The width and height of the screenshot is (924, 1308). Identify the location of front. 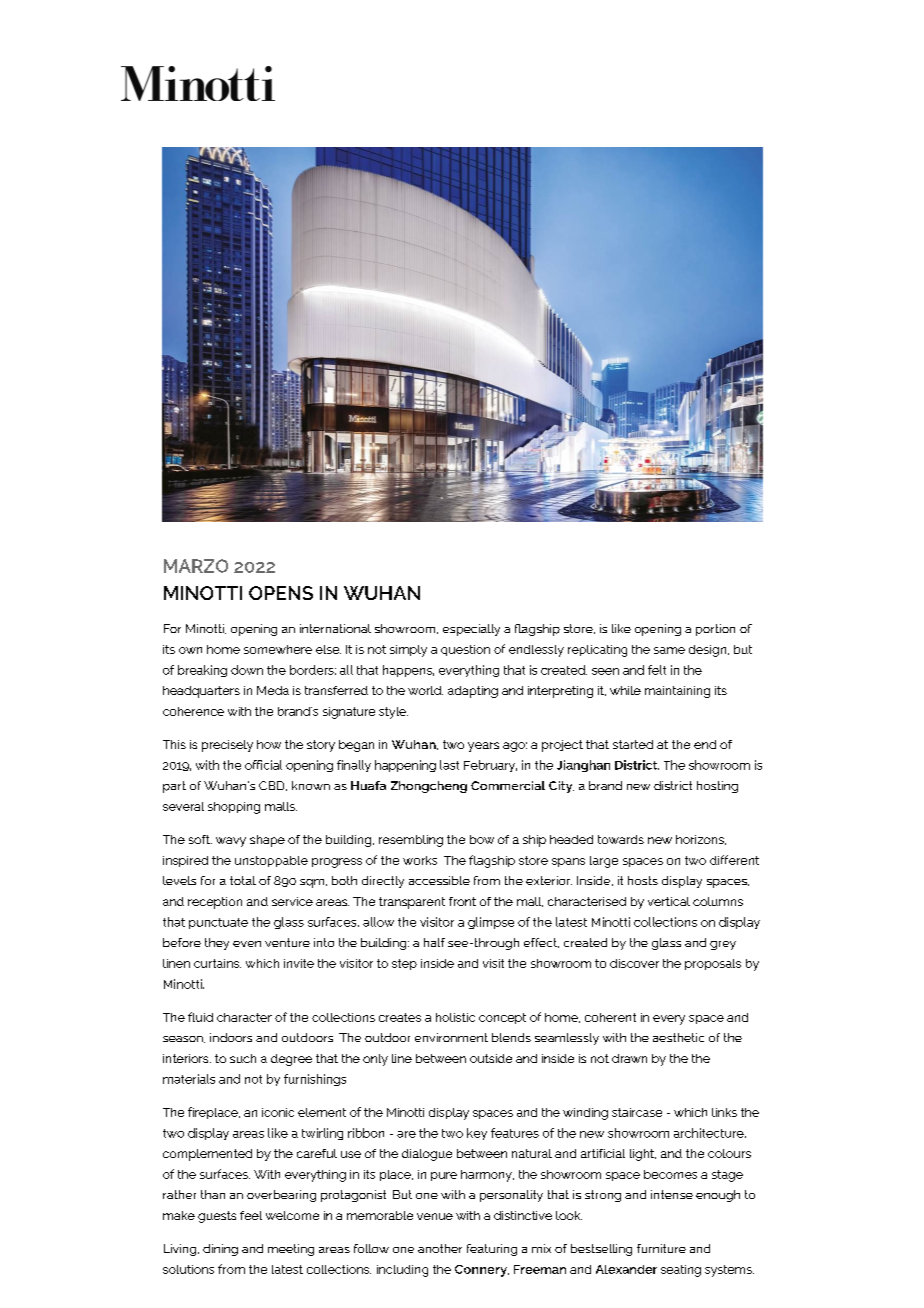
(462, 901).
